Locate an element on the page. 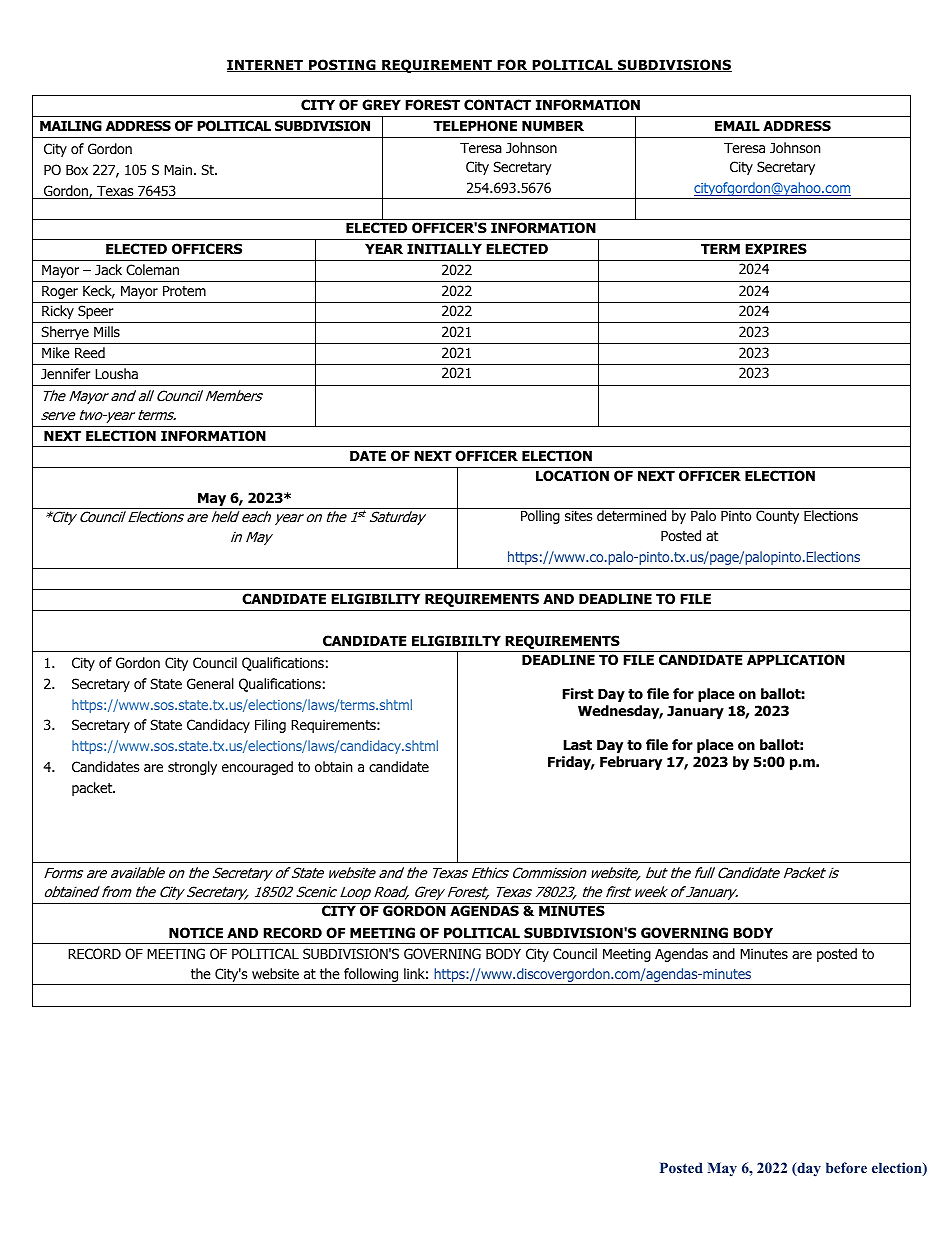 Image resolution: width=952 pixels, height=1233 pixels. Last is located at coordinates (577, 745).
